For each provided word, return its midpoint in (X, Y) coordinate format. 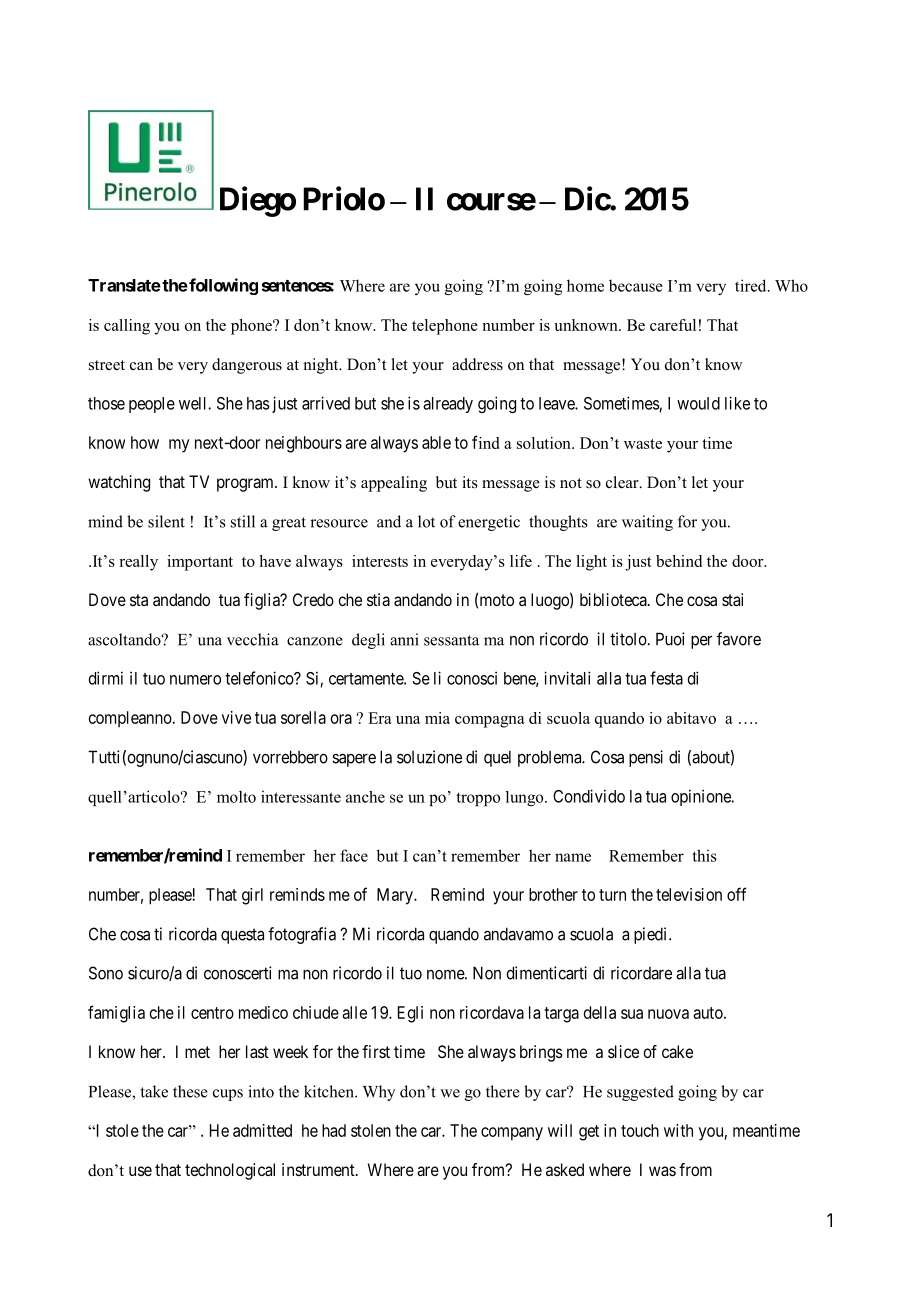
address (477, 364)
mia (437, 718)
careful (673, 325)
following (222, 286)
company (512, 1134)
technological (230, 1171)
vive (236, 717)
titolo (629, 639)
